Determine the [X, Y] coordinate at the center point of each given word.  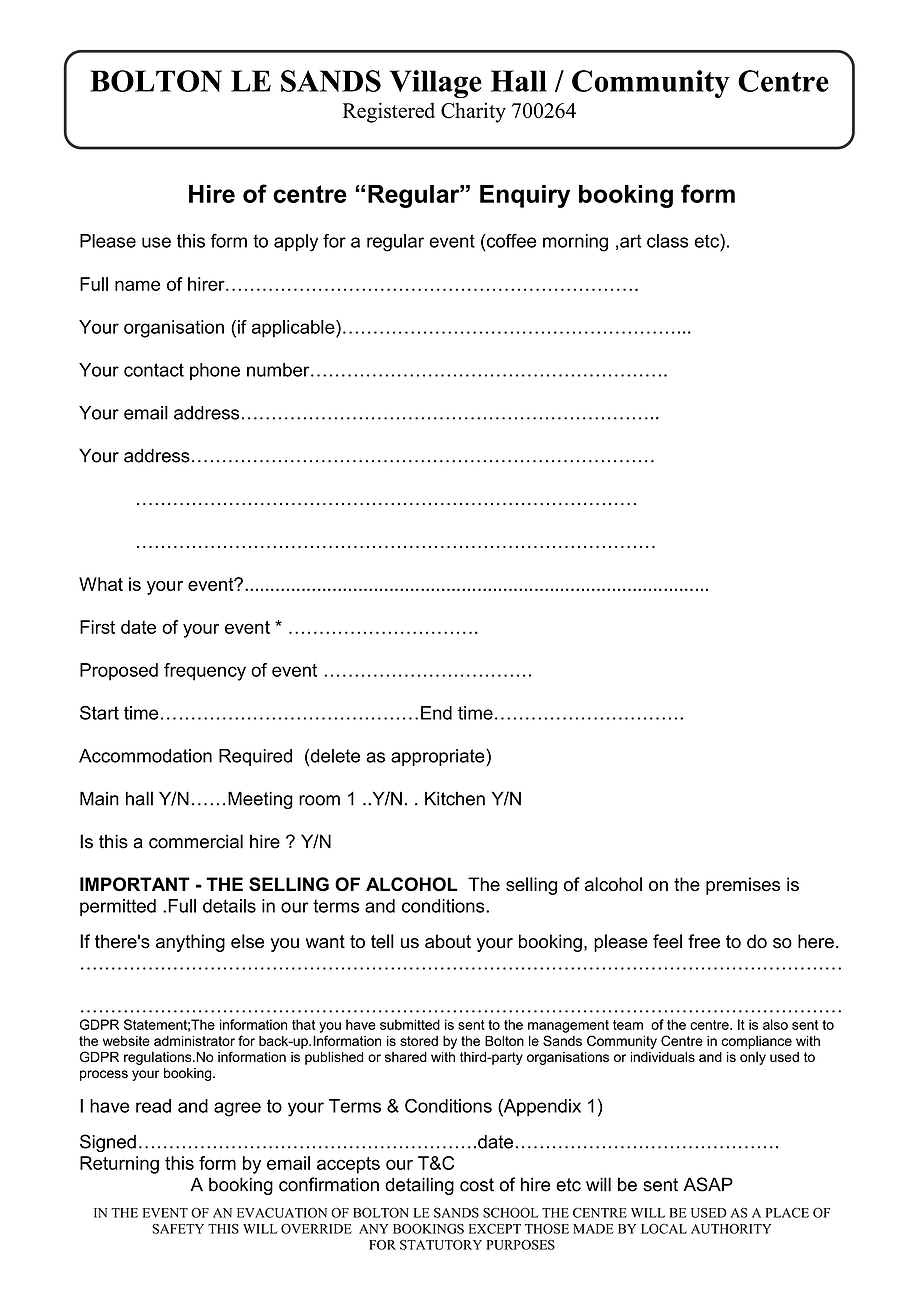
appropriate [439, 757]
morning [575, 243]
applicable [294, 329]
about [448, 941]
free [704, 941]
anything [190, 943]
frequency [205, 672]
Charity [473, 112]
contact [154, 370]
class [668, 241]
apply [296, 243]
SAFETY [178, 1229]
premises [743, 886]
